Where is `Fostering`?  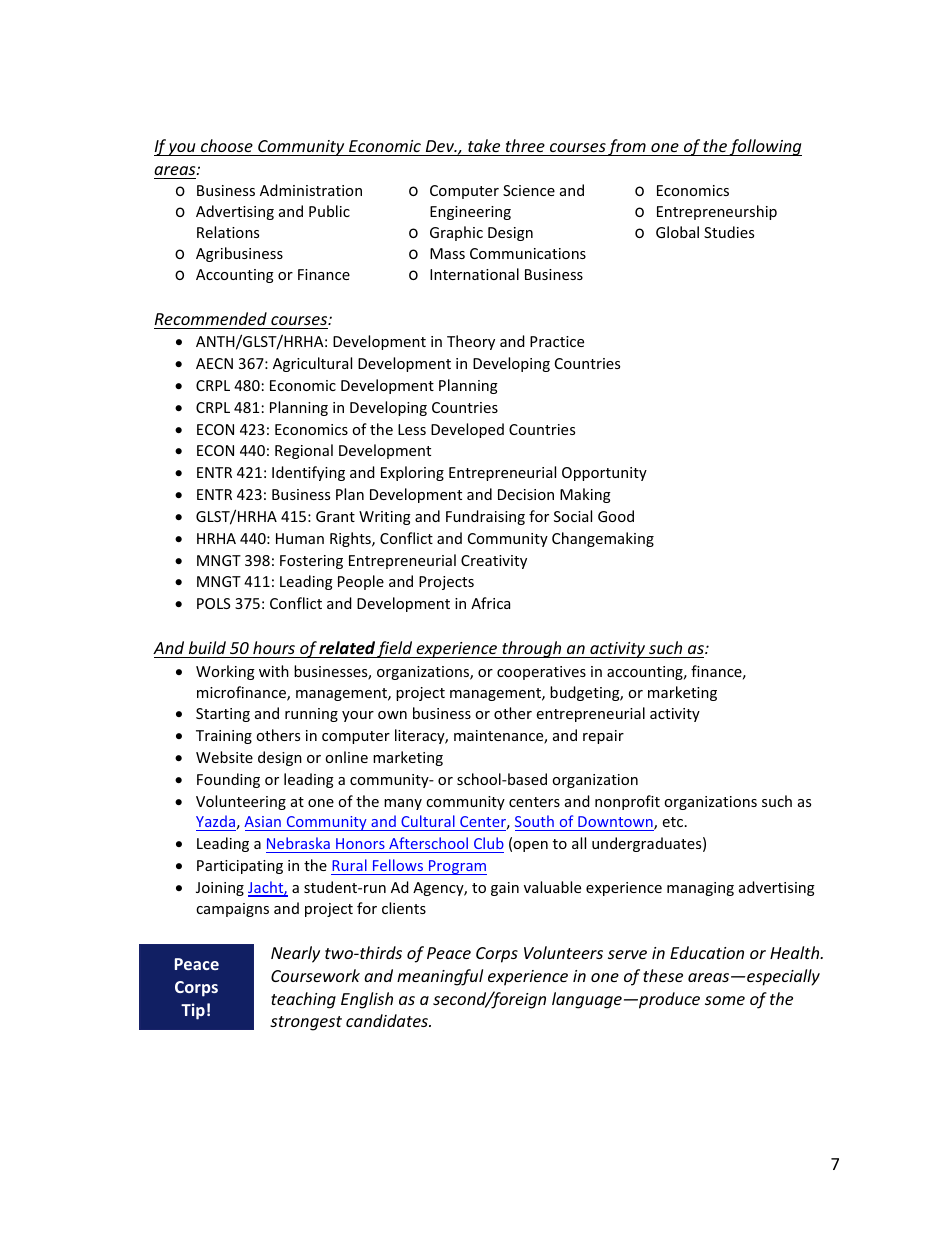
Fostering is located at coordinates (311, 562).
